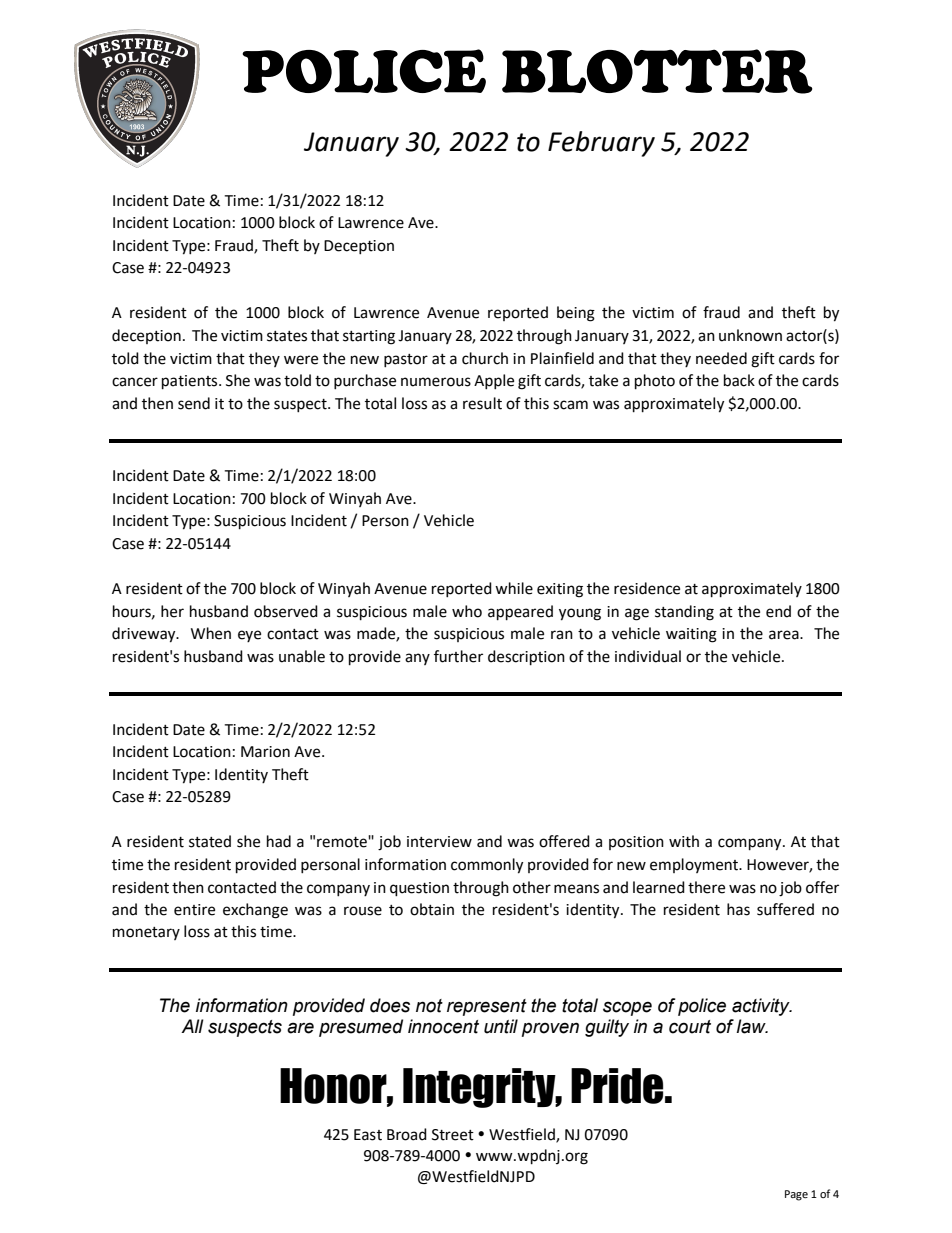 The height and width of the page is (1233, 952). Describe the element at coordinates (287, 336) in the page. I see `states` at that location.
